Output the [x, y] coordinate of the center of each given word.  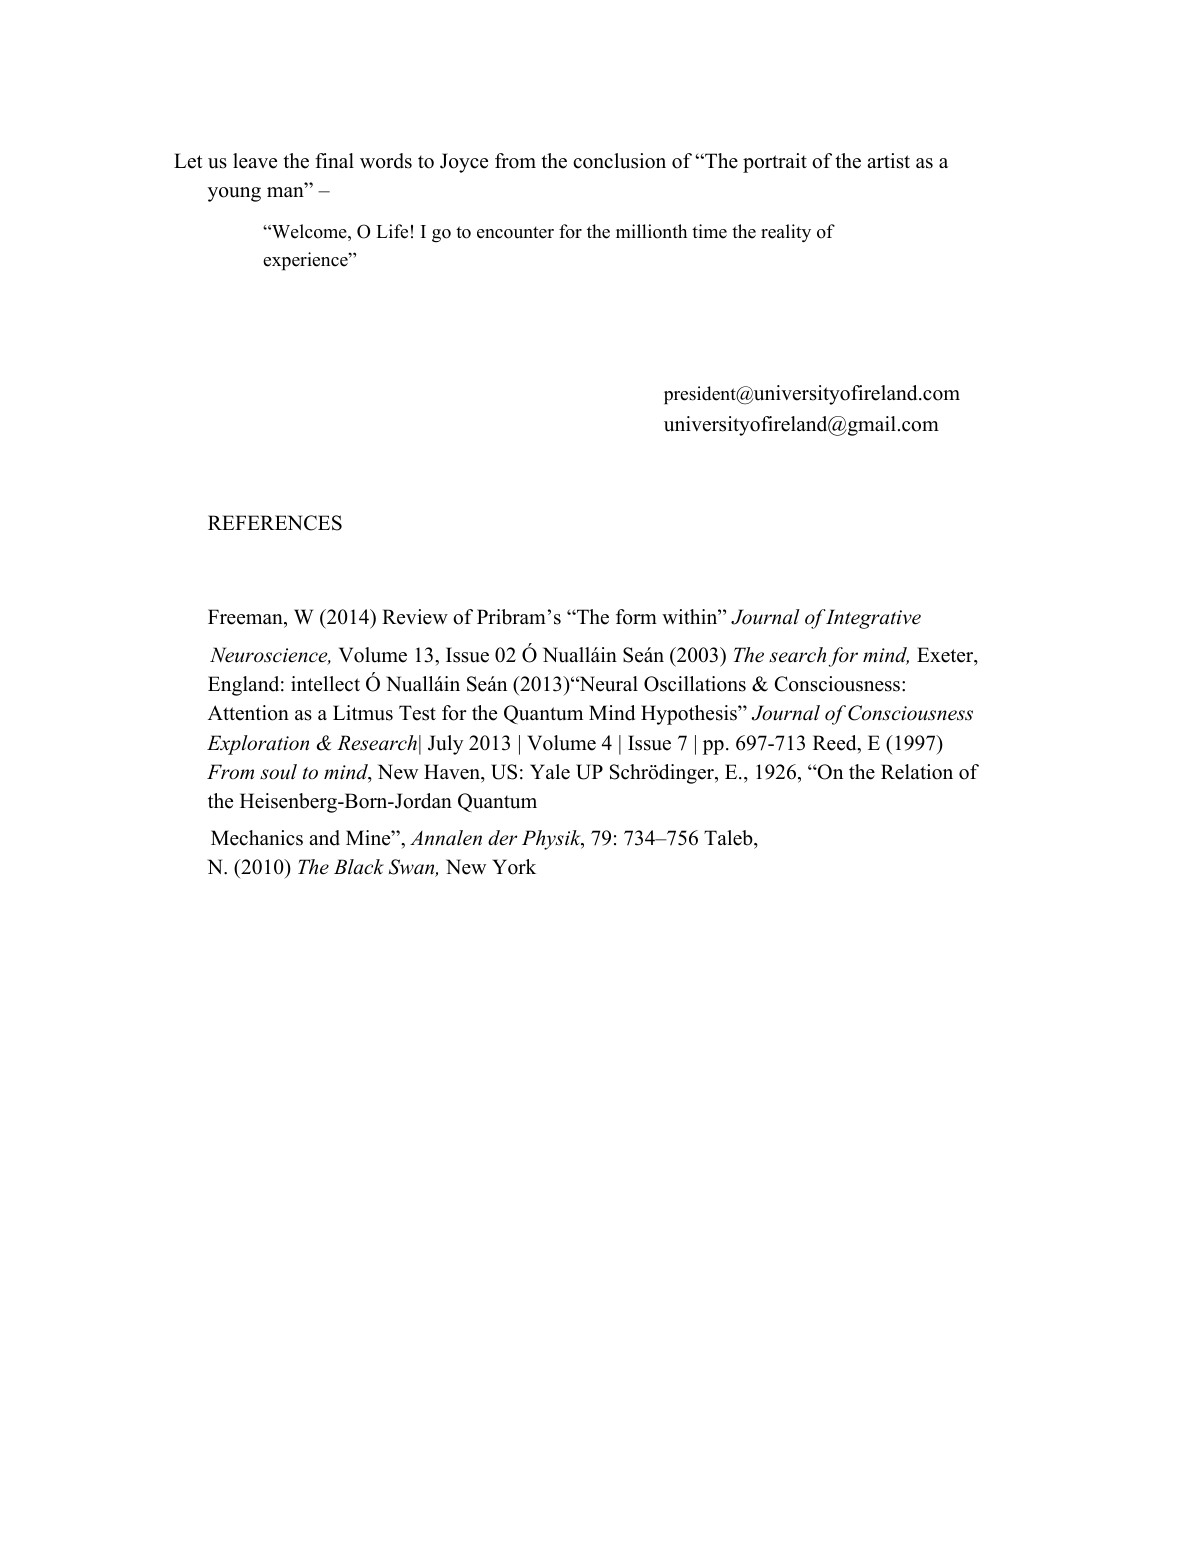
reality [786, 233]
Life [392, 231]
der [502, 838]
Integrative [873, 619]
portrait [775, 163]
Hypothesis [690, 715]
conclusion [619, 161]
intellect [325, 684]
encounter [515, 233]
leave [255, 161]
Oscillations [695, 684]
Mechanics [257, 838]
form [636, 617]
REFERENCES [275, 523]
